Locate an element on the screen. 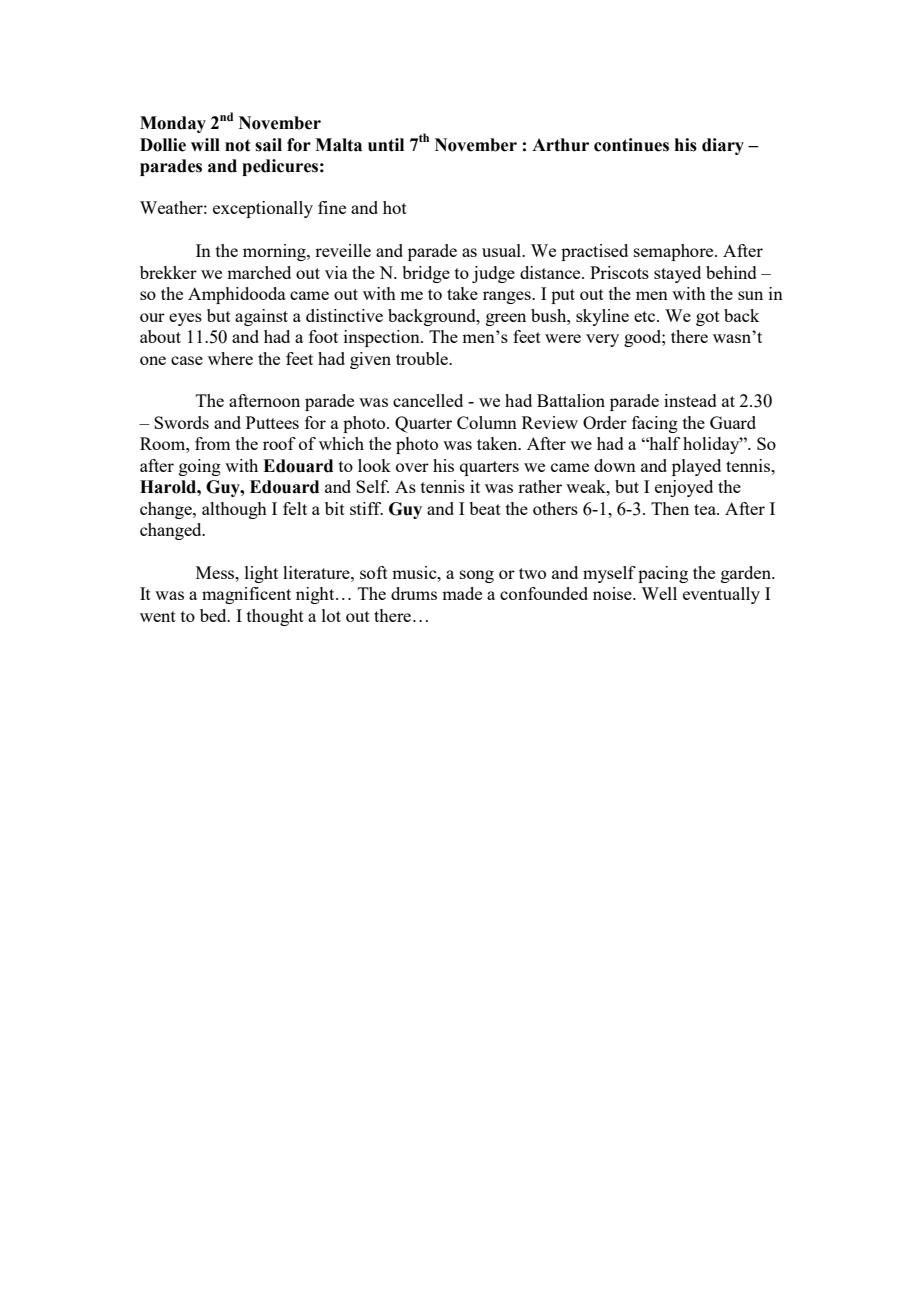  until is located at coordinates (386, 145).
